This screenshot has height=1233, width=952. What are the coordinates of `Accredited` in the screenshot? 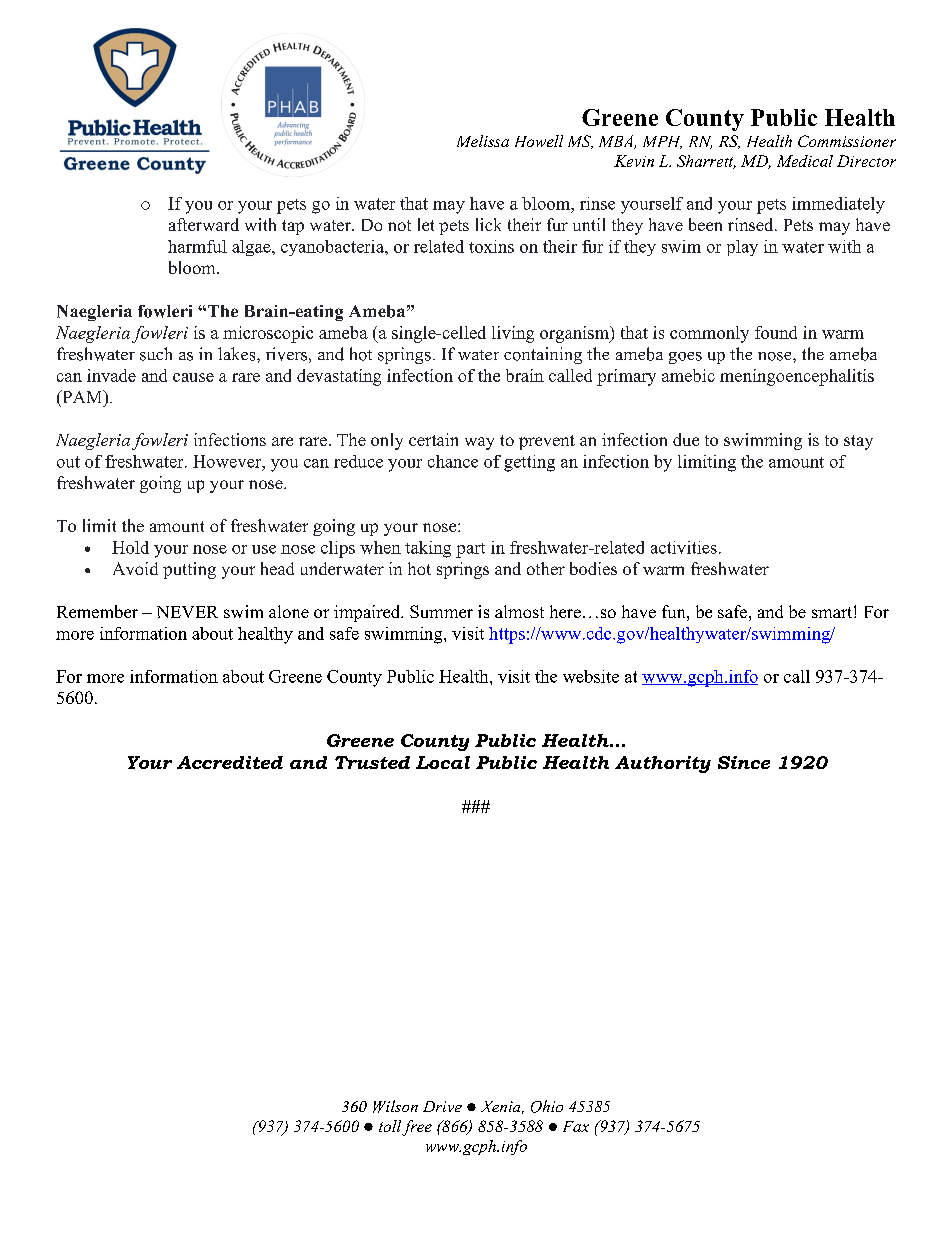 It's located at (230, 762).
